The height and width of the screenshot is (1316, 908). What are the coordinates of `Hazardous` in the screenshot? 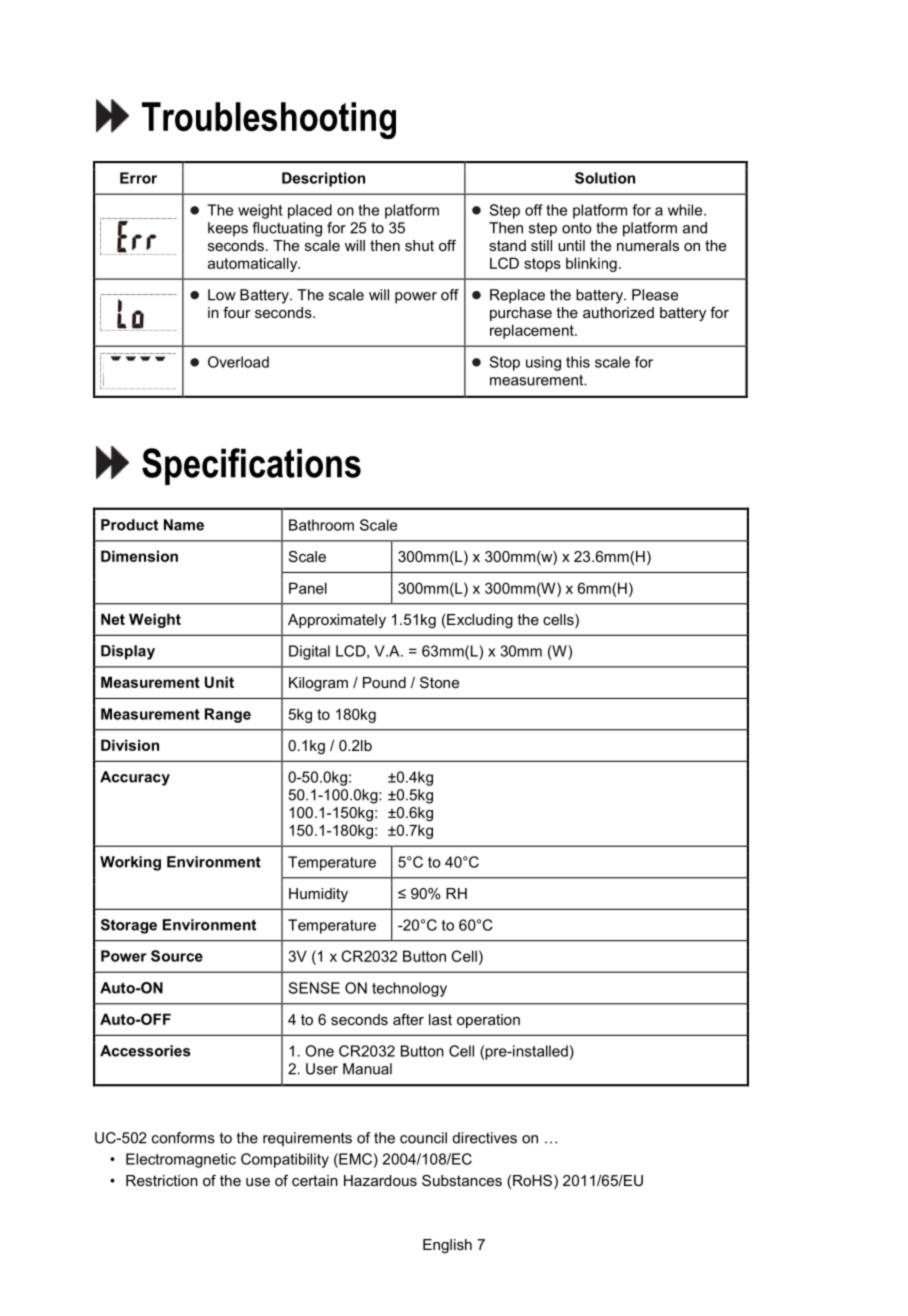 It's located at (380, 1180).
